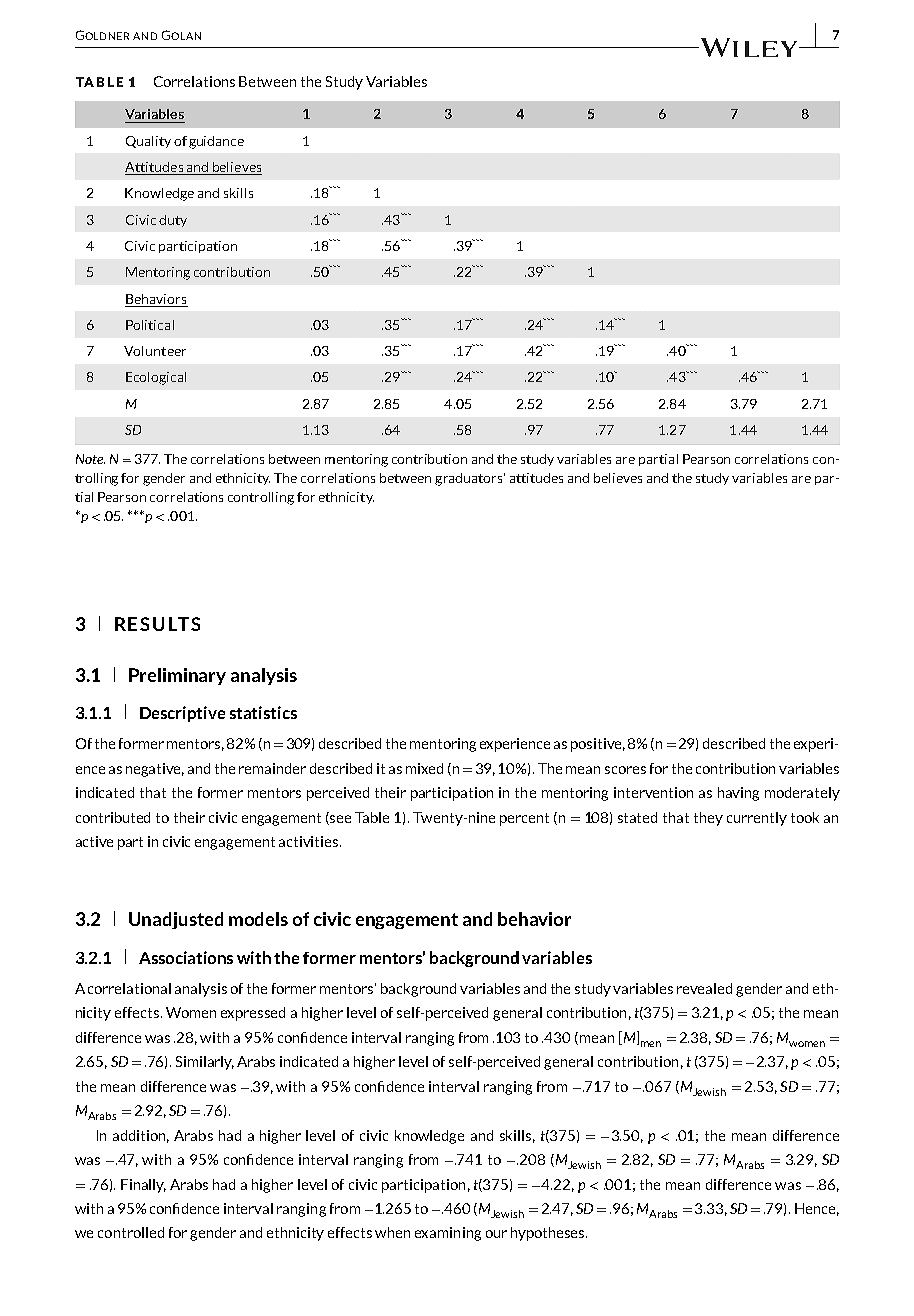 Image resolution: width=914 pixels, height=1316 pixels. Describe the element at coordinates (143, 1186) in the document. I see `Finally` at that location.
